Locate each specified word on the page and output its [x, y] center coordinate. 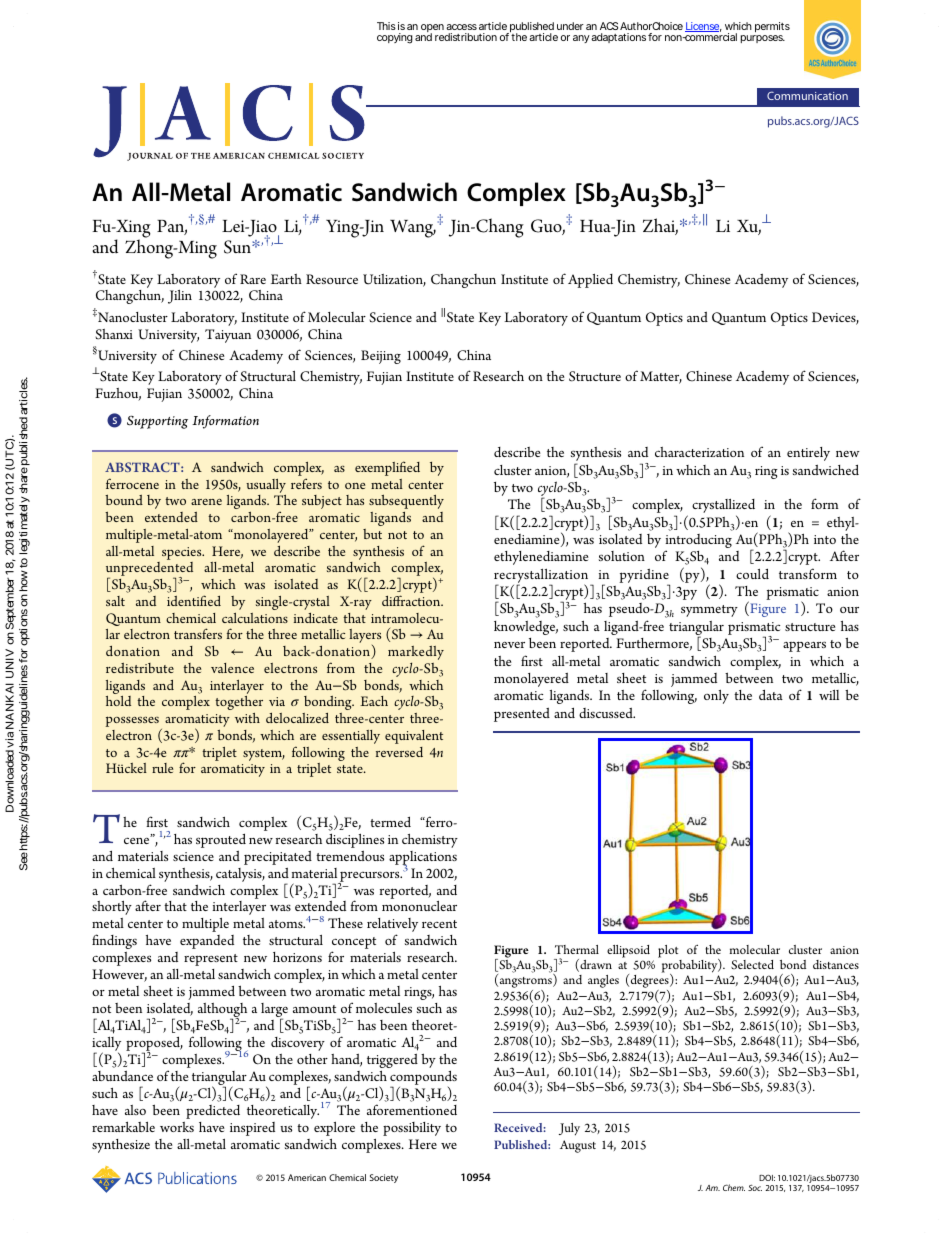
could [752, 574]
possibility [412, 1129]
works [177, 1127]
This [386, 26]
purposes [763, 39]
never [509, 645]
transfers [198, 633]
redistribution [466, 37]
